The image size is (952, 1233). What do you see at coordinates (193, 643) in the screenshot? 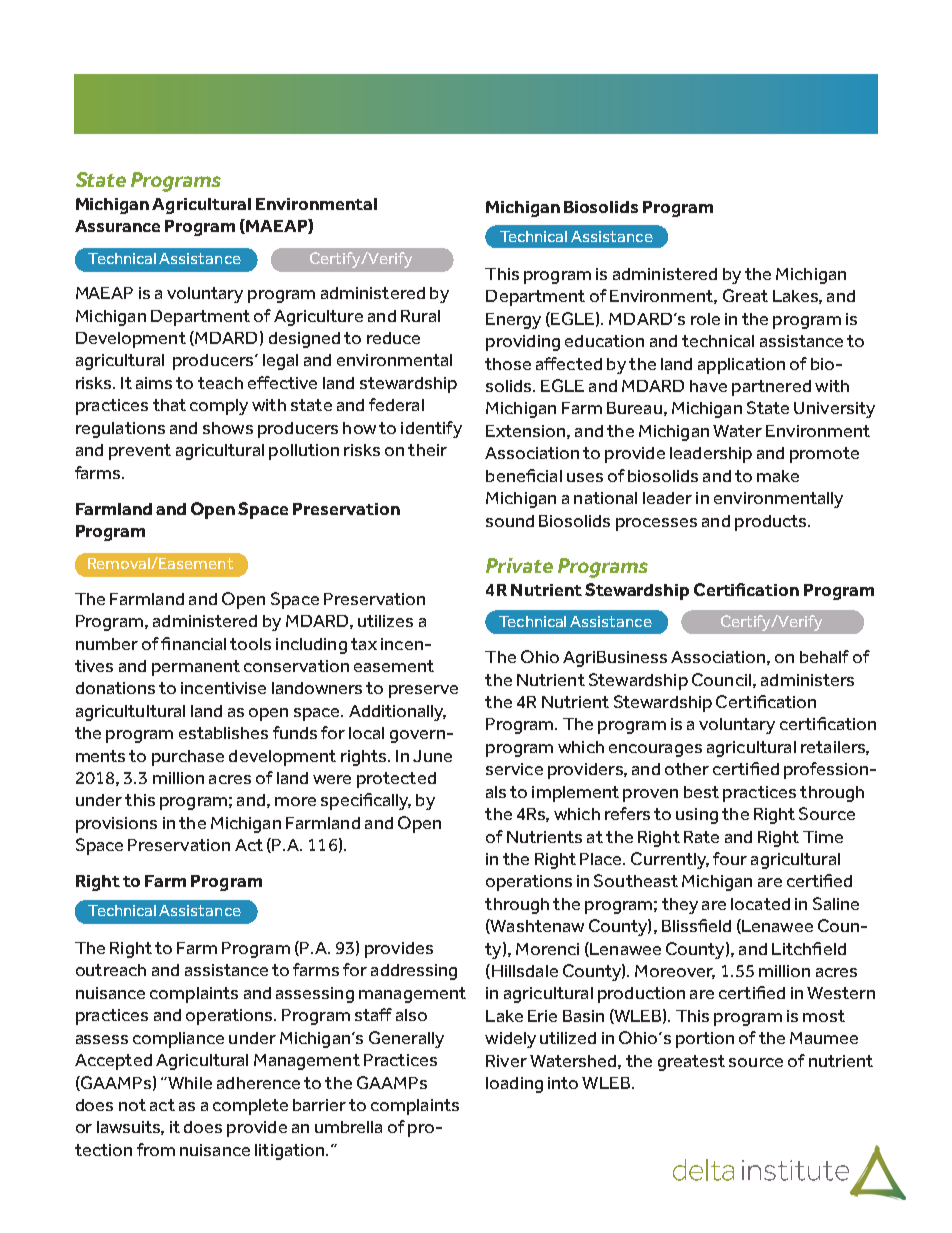
I see `financial` at bounding box center [193, 643].
